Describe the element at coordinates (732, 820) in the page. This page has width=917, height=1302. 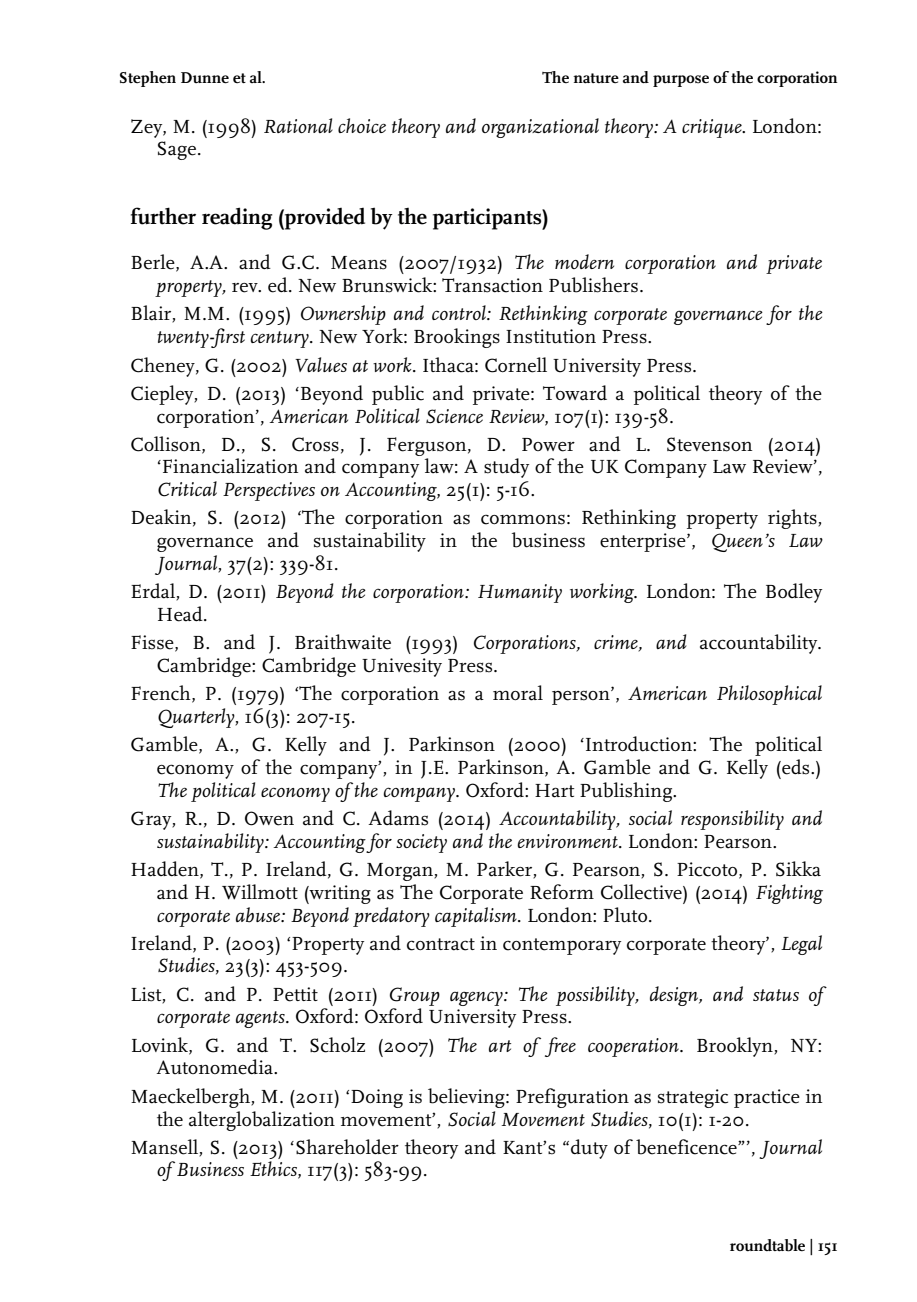
I see `responsibility` at that location.
